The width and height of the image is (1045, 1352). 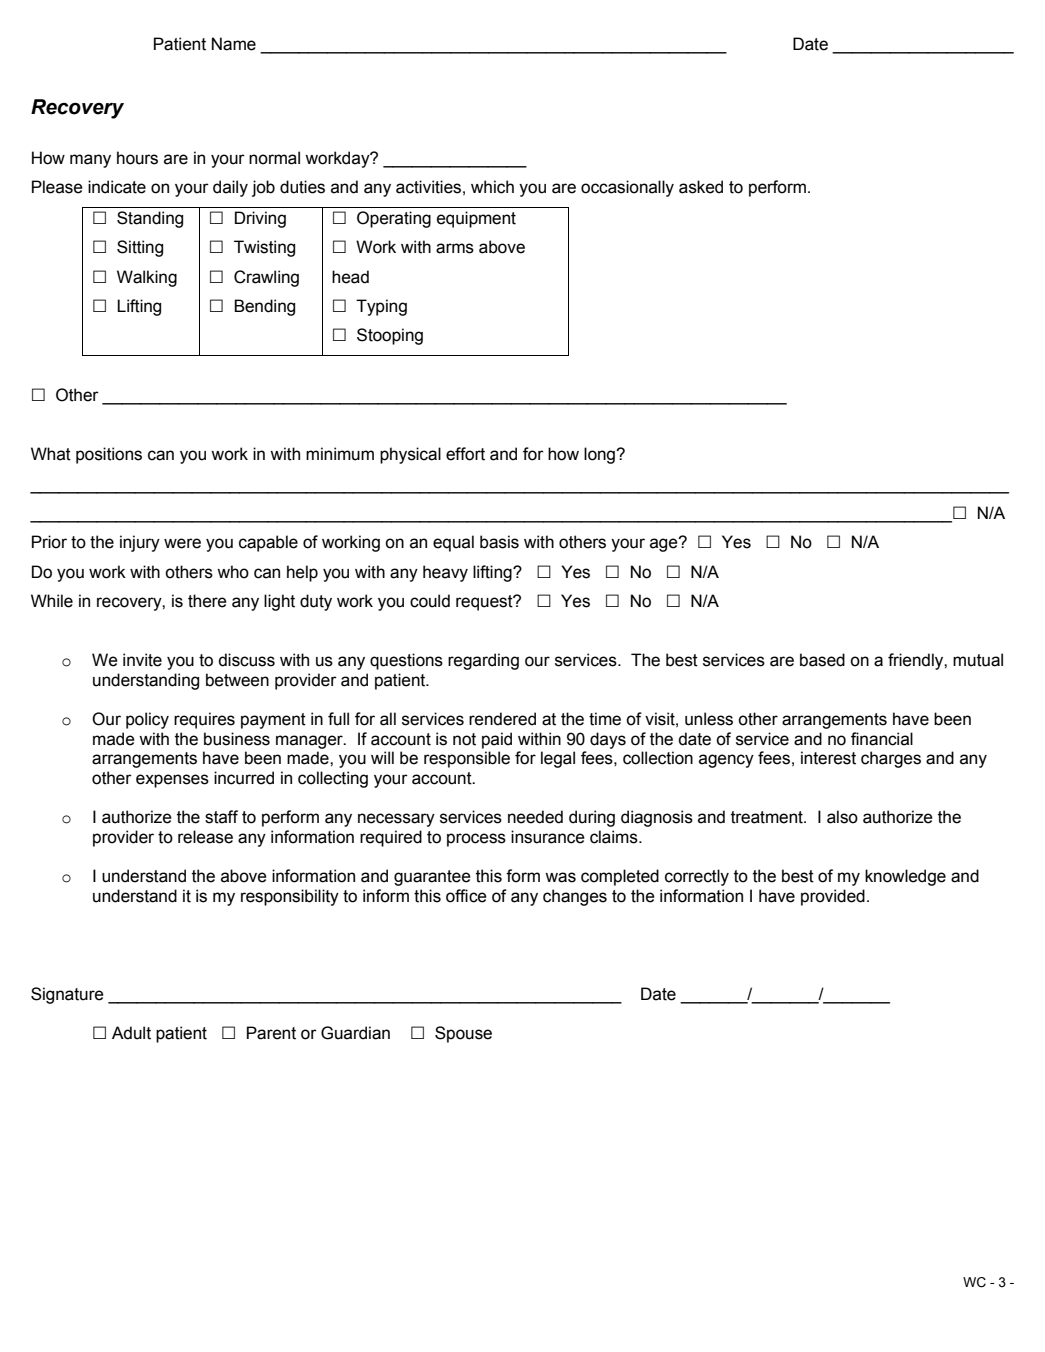 What do you see at coordinates (463, 1034) in the image?
I see `Spouse` at bounding box center [463, 1034].
